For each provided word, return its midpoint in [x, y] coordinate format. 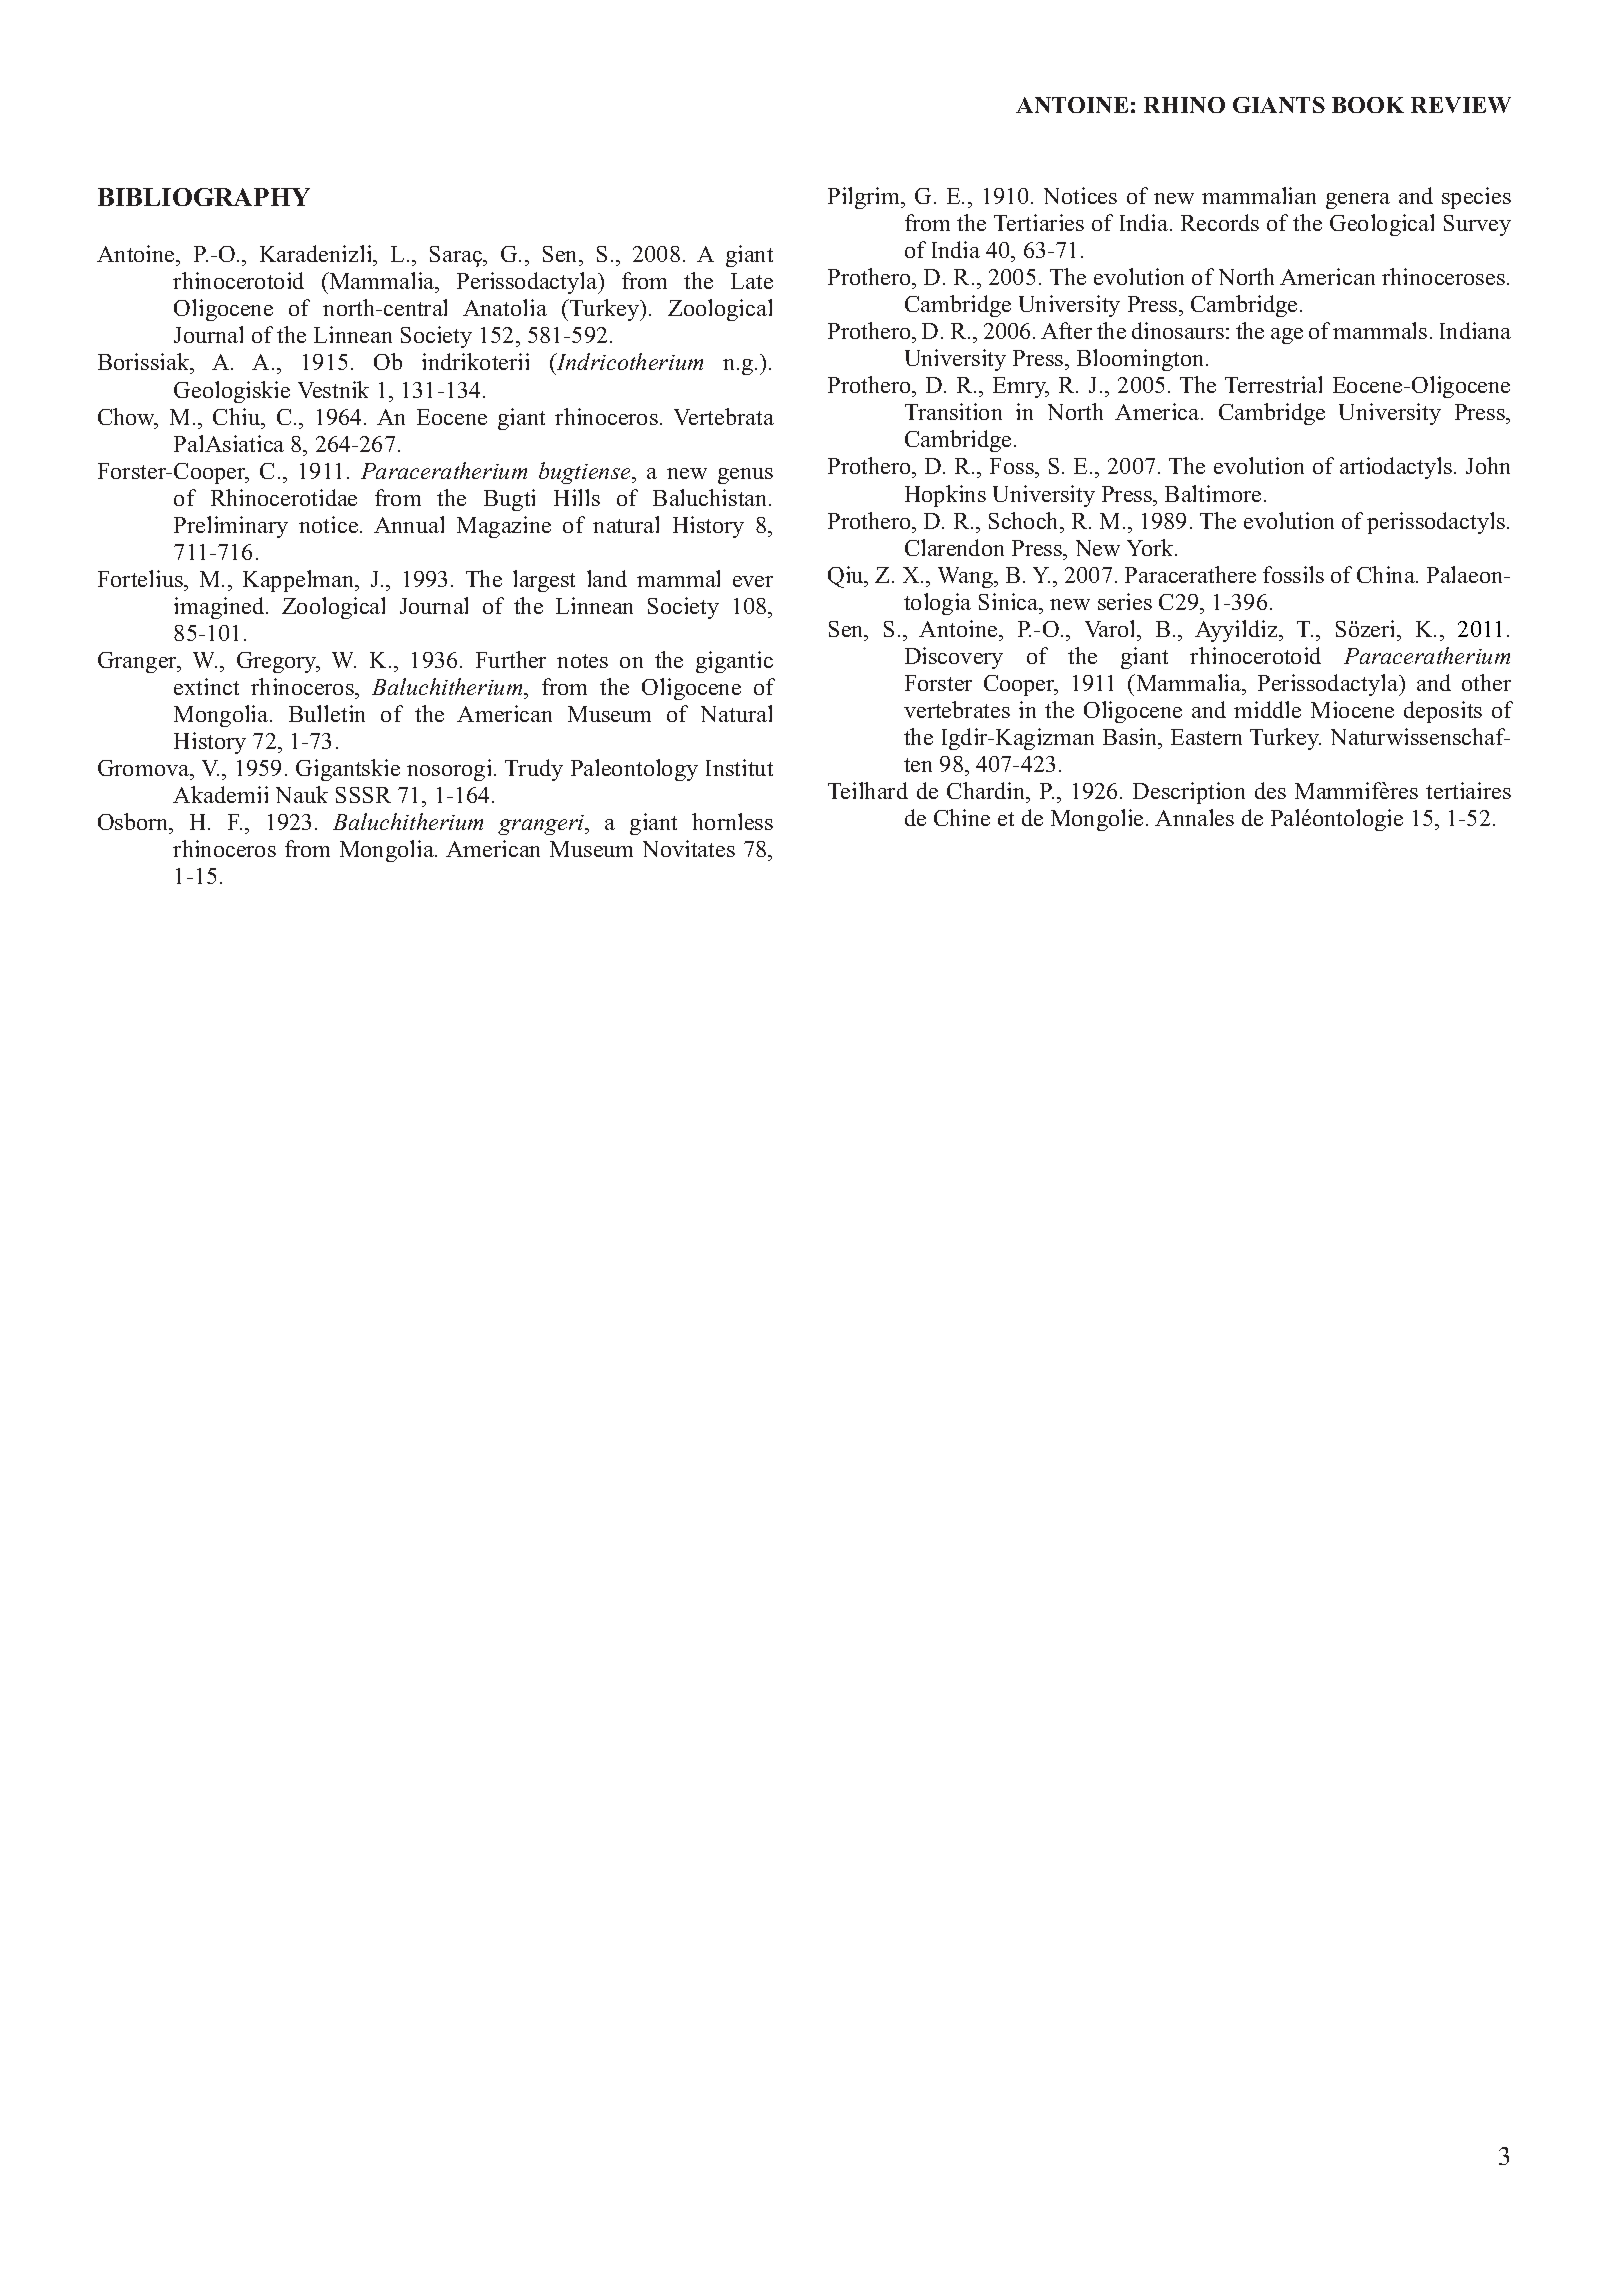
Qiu [847, 577]
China [1387, 574]
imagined [220, 608]
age [1287, 336]
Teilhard [868, 790]
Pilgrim [865, 198]
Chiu [238, 416]
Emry [1021, 387]
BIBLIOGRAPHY [204, 197]
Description [1189, 793]
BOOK [1368, 105]
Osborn [134, 821]
